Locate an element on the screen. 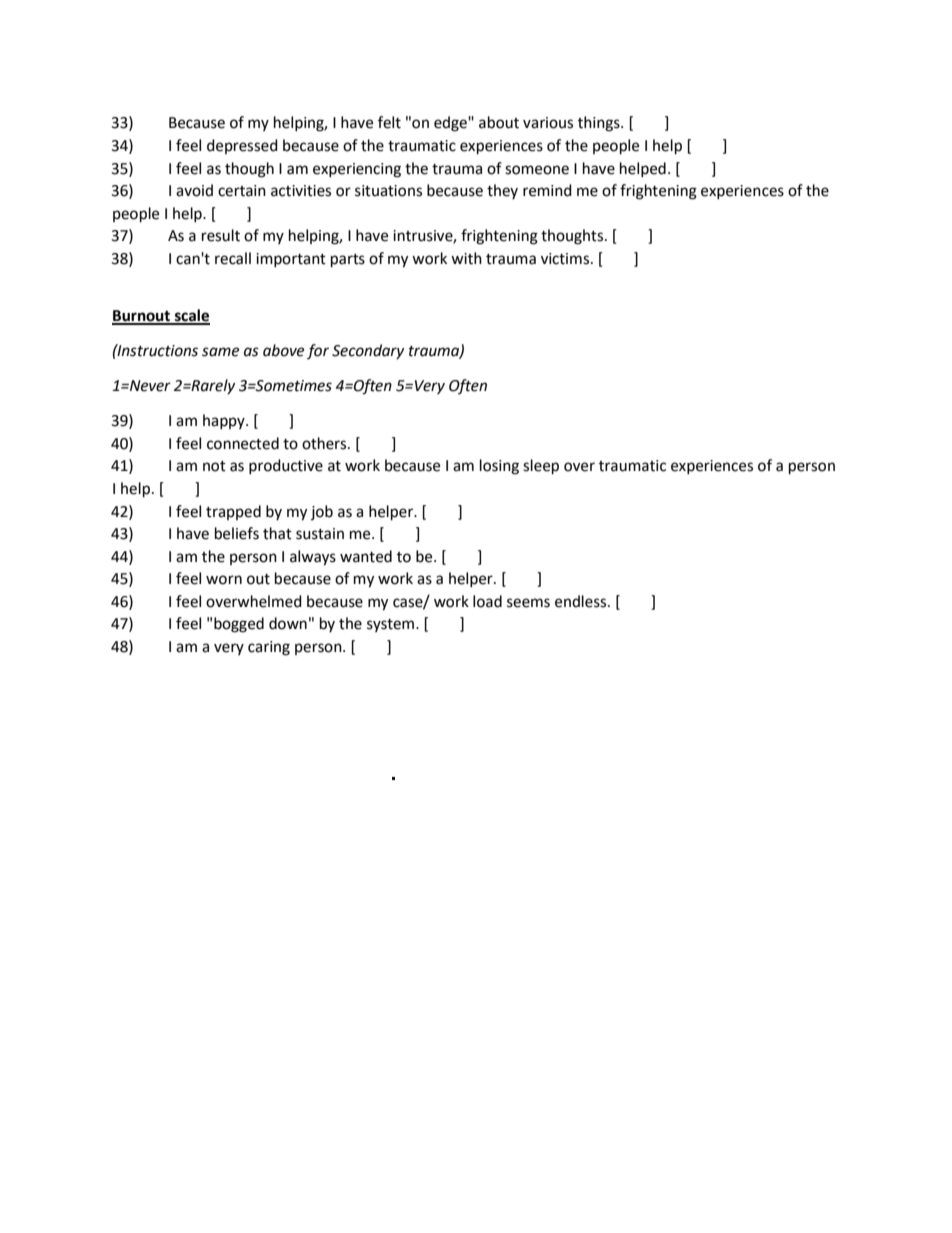 The image size is (952, 1233). felt is located at coordinates (389, 122).
